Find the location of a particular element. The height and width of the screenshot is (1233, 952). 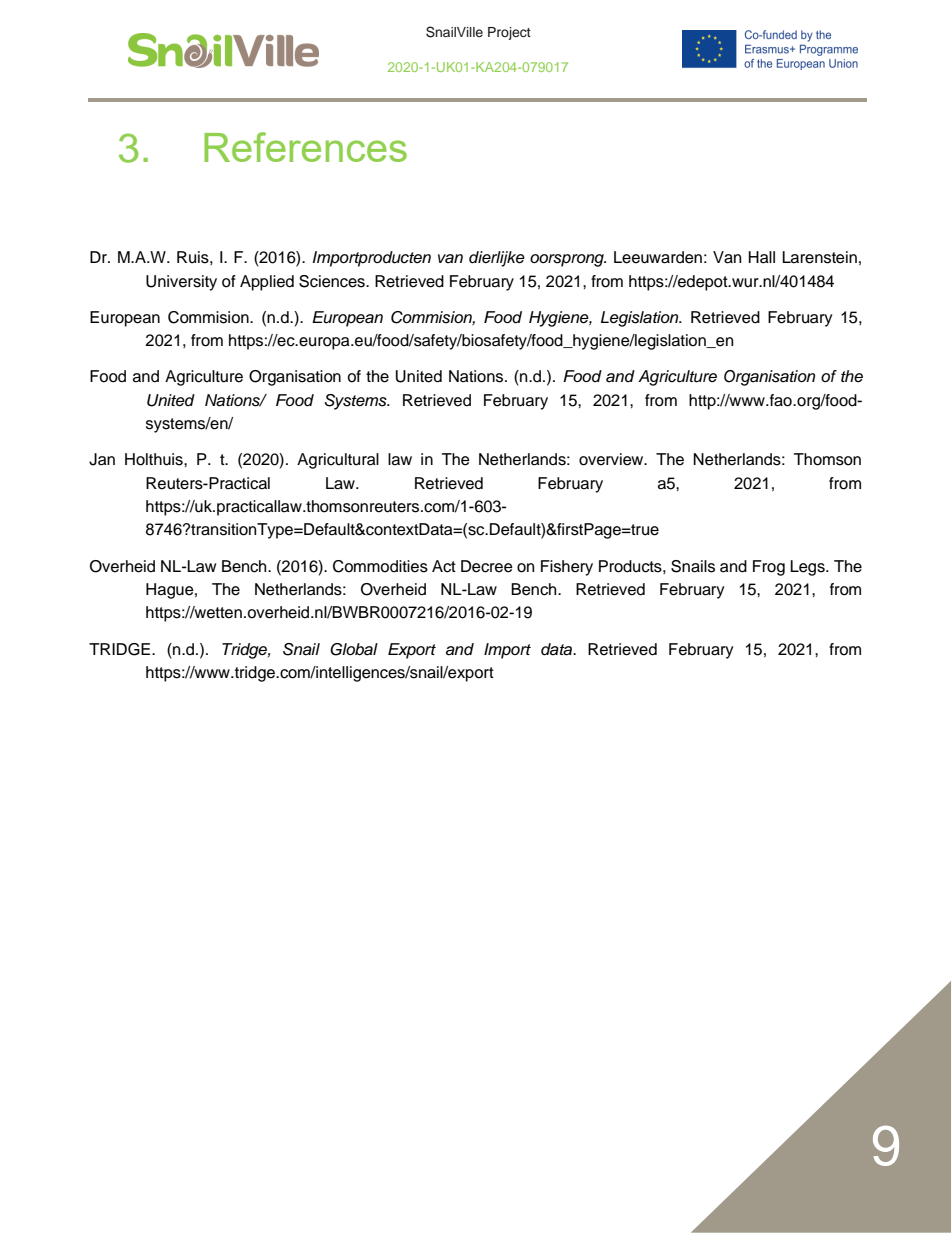

Decree is located at coordinates (487, 566).
